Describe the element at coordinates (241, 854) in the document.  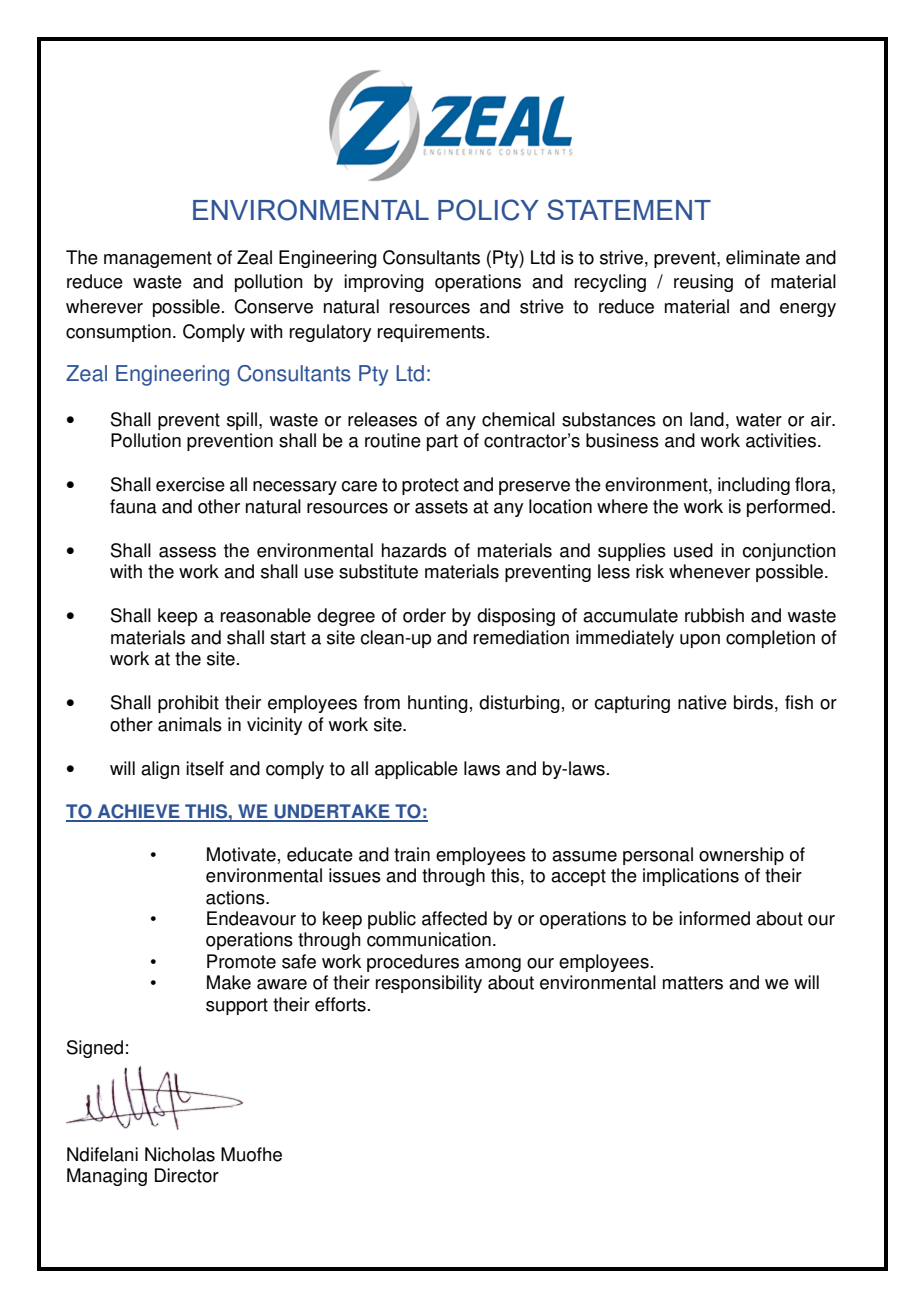
I see `Motivate` at that location.
